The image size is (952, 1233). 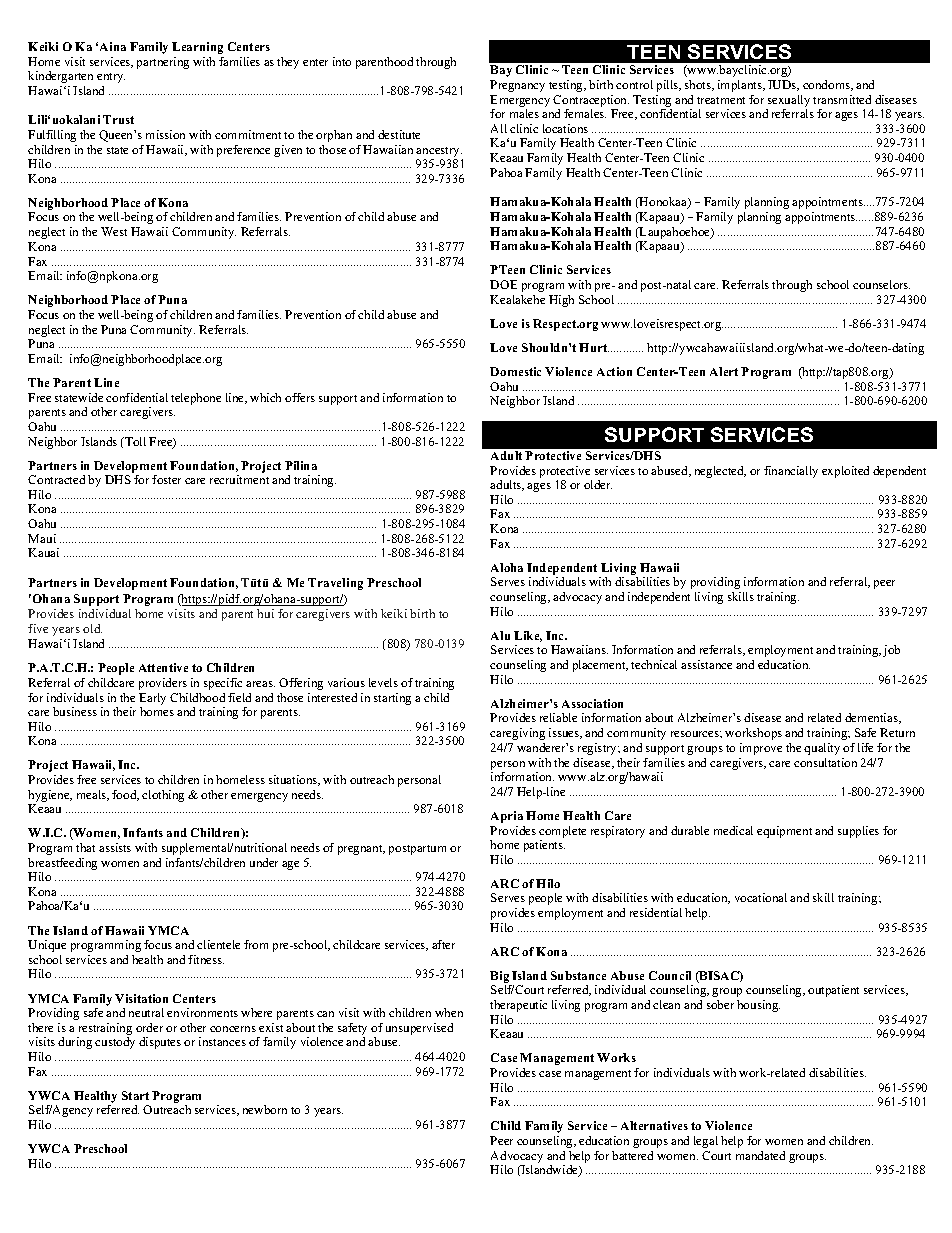 I want to click on Attentive, so click(x=163, y=667).
